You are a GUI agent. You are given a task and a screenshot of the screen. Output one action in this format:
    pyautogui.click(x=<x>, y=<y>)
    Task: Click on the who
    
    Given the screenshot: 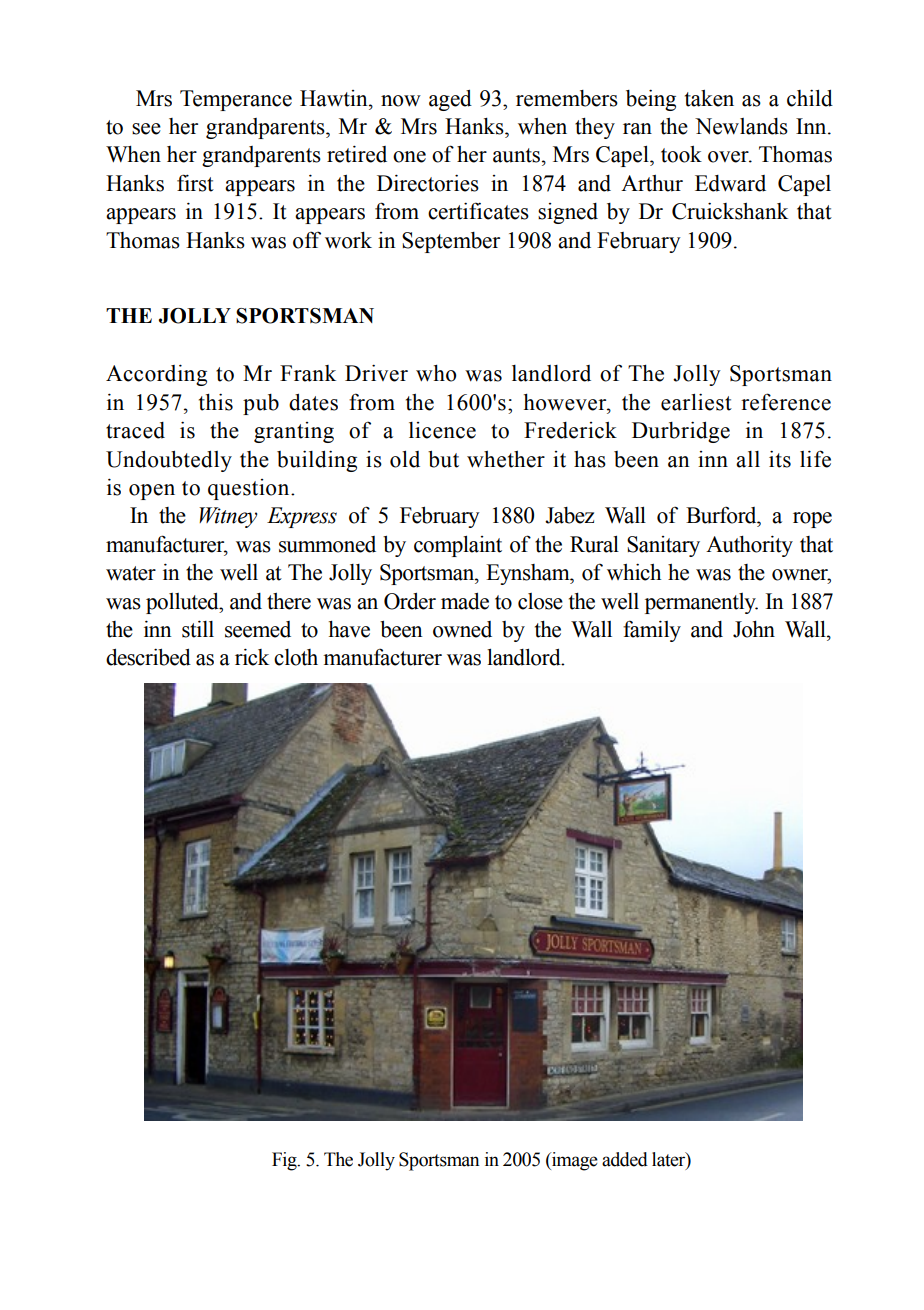 What is the action you would take?
    pyautogui.click(x=436, y=373)
